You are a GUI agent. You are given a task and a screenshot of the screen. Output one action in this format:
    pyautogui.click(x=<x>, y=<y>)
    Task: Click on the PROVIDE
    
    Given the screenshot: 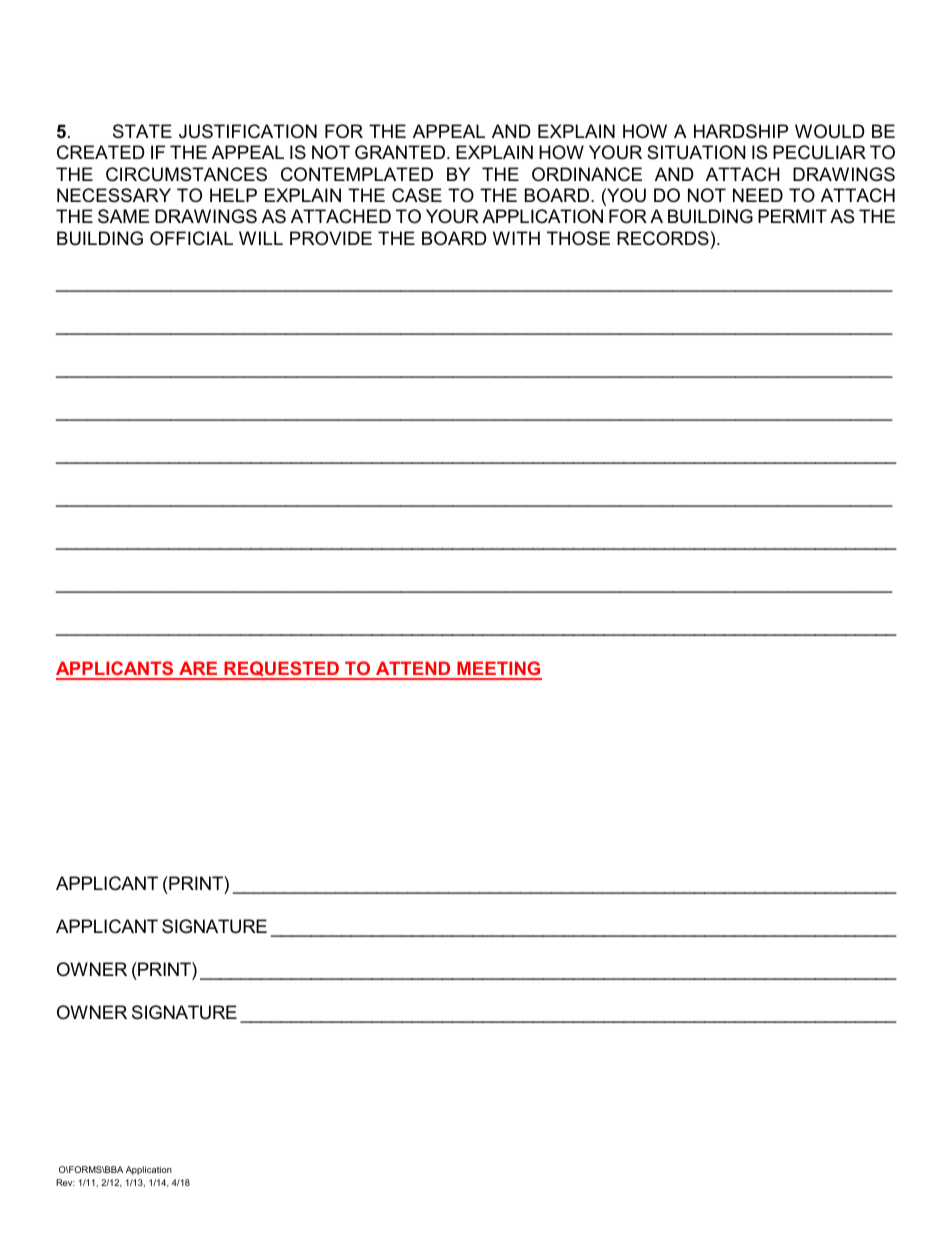 What is the action you would take?
    pyautogui.click(x=331, y=238)
